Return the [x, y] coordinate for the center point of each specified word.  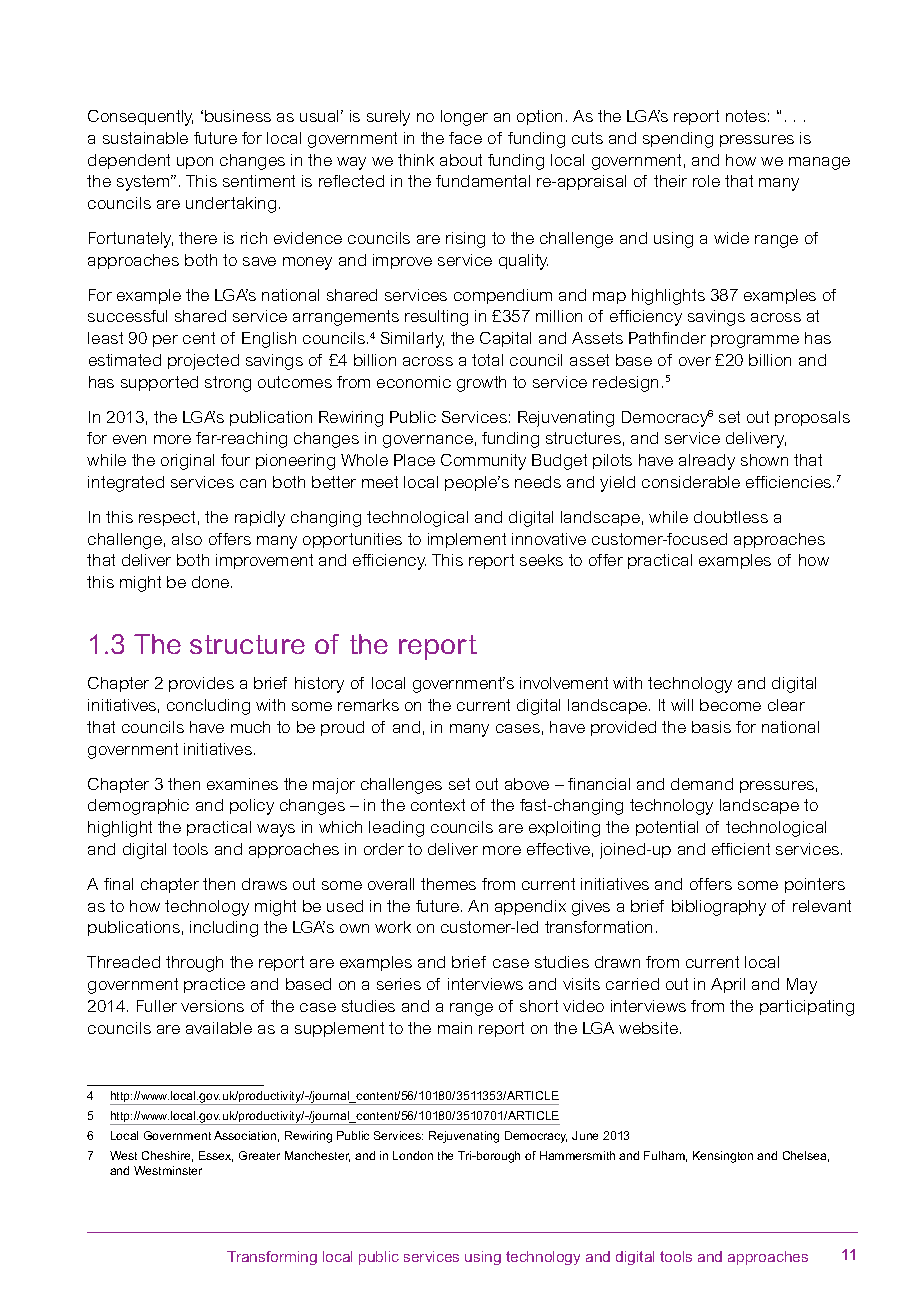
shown [764, 460]
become [730, 705]
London [413, 1155]
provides [201, 684]
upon [195, 163]
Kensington [723, 1157]
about [461, 160]
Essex [216, 1156]
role [706, 181]
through [194, 964]
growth [481, 384]
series [399, 984]
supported [159, 383]
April [728, 985]
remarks [368, 705]
